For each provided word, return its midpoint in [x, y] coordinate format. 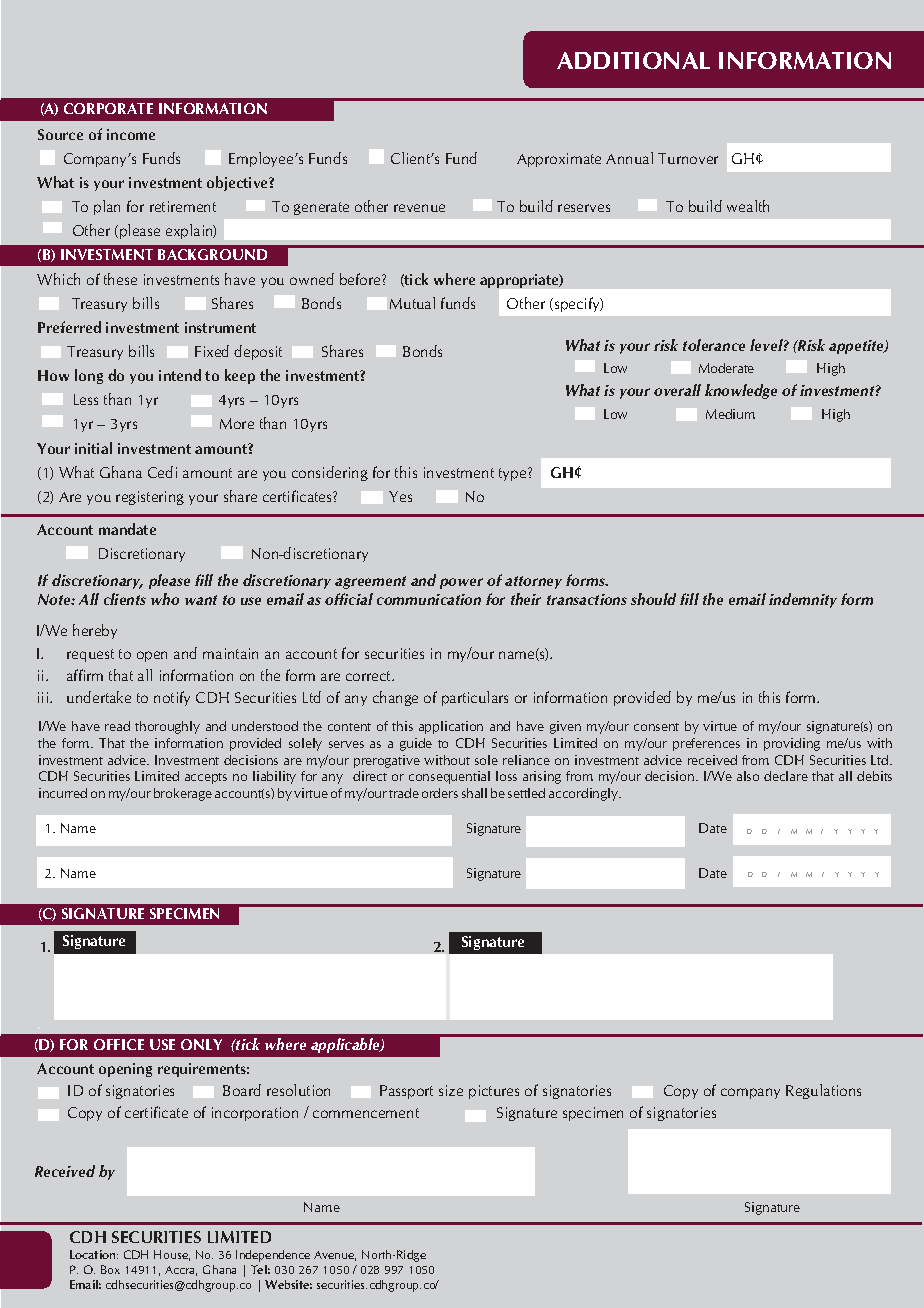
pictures [494, 1092]
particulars [475, 698]
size [451, 1090]
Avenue [335, 1256]
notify [172, 698]
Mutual [412, 303]
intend [180, 375]
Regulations [823, 1091]
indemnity [803, 600]
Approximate [559, 160]
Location [94, 1254]
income [131, 134]
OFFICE [119, 1044]
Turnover [688, 158]
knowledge [741, 391]
